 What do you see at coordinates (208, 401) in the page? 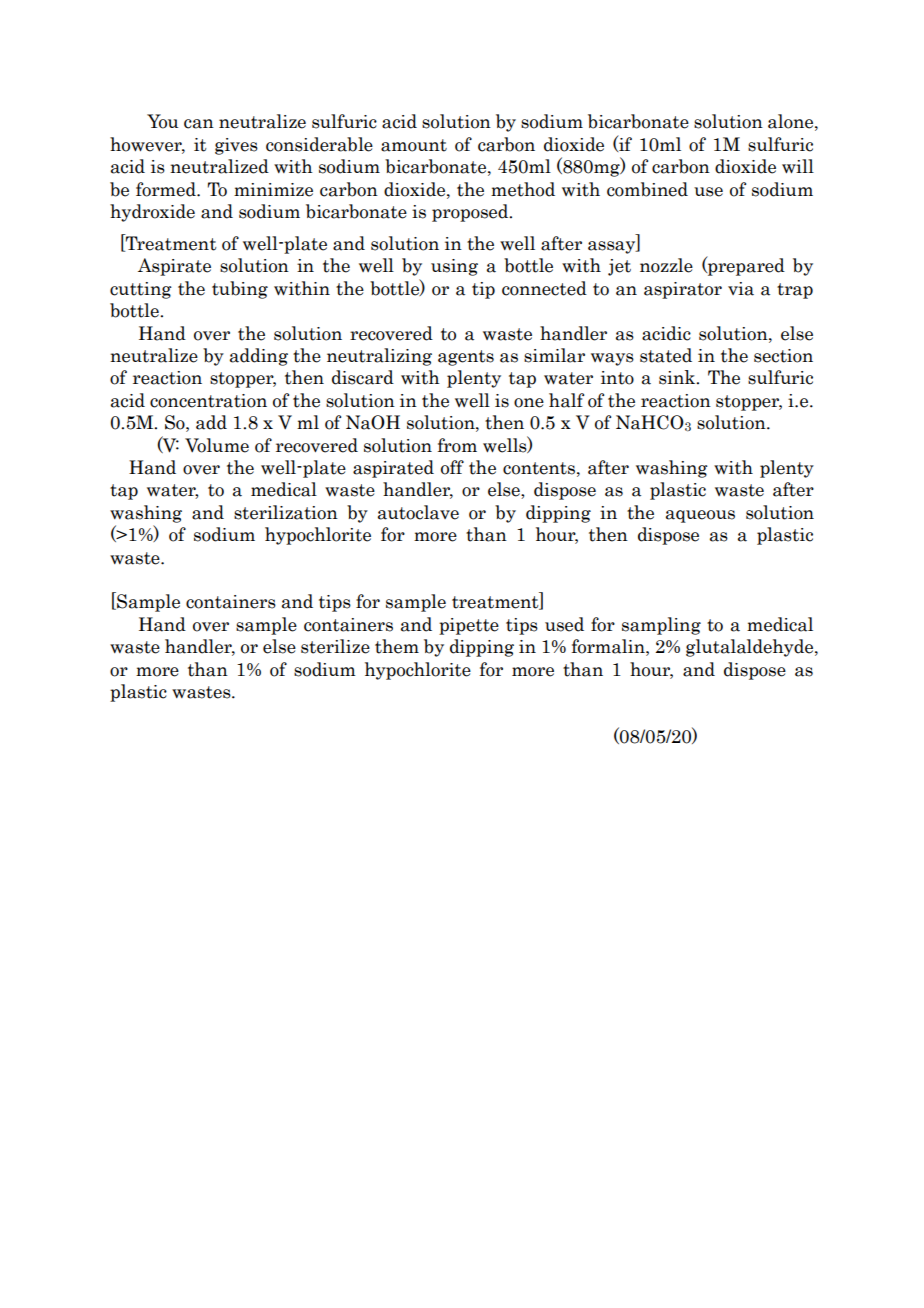
I see `concentration` at bounding box center [208, 401].
